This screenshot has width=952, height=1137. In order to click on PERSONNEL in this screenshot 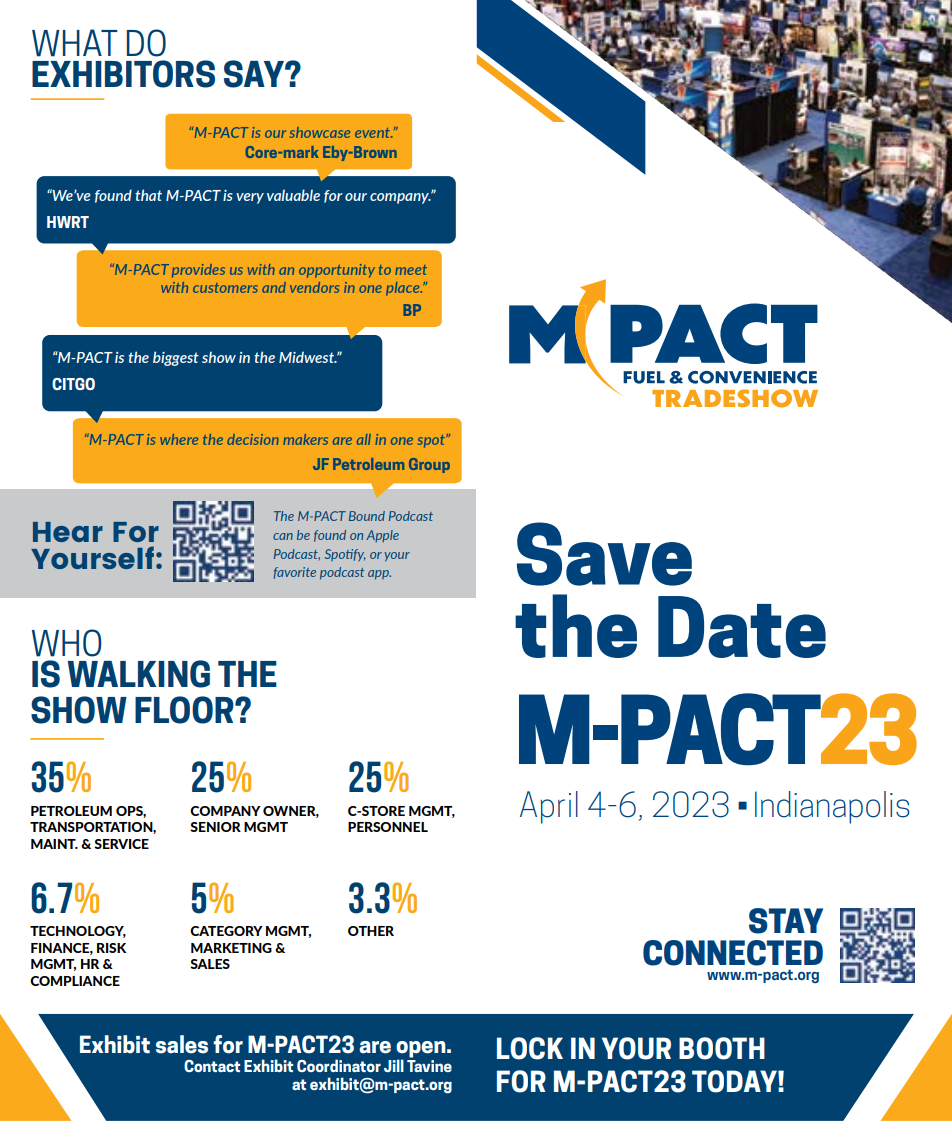, I will do `click(388, 827)`.
